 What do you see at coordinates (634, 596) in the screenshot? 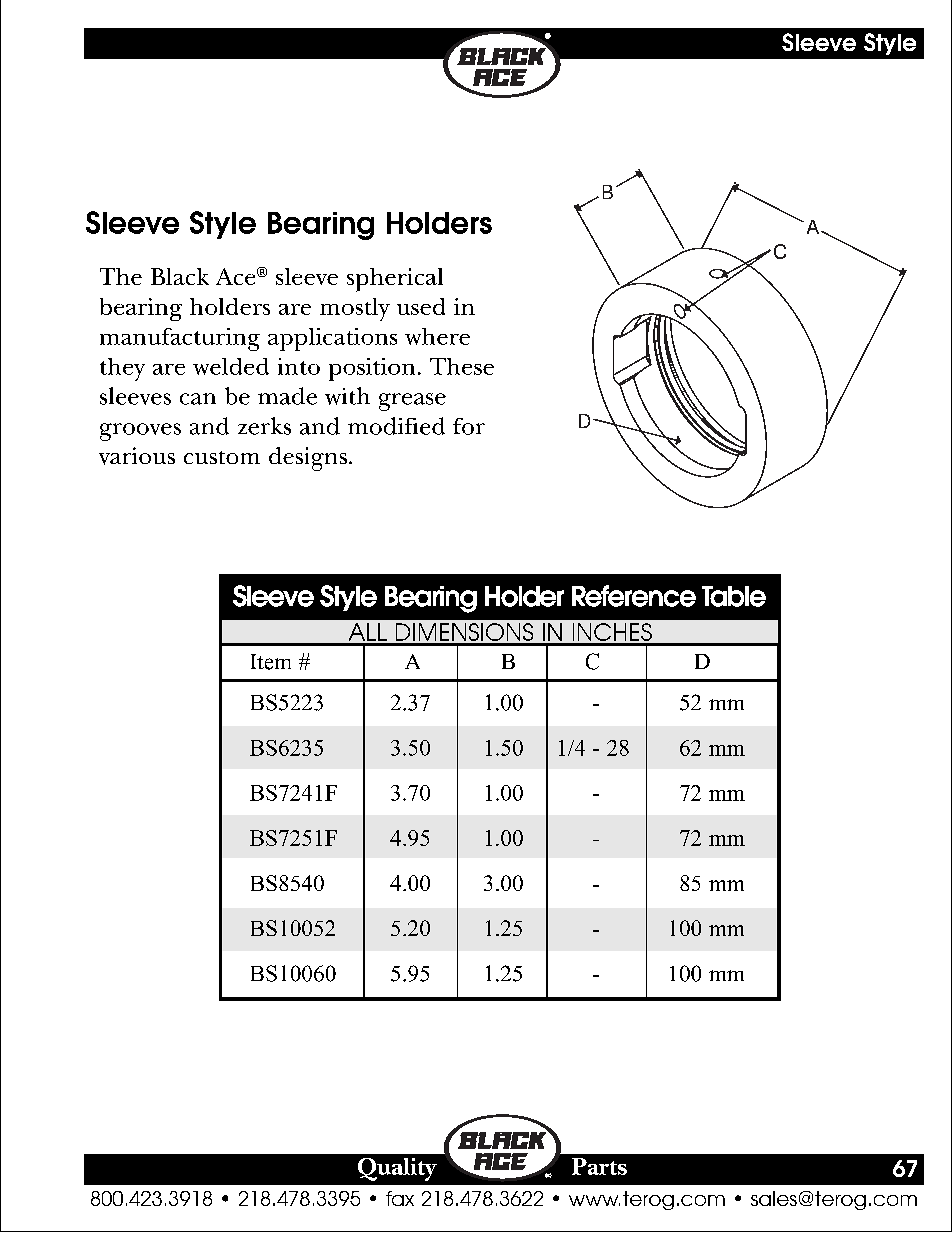
I see `Reference` at bounding box center [634, 596].
